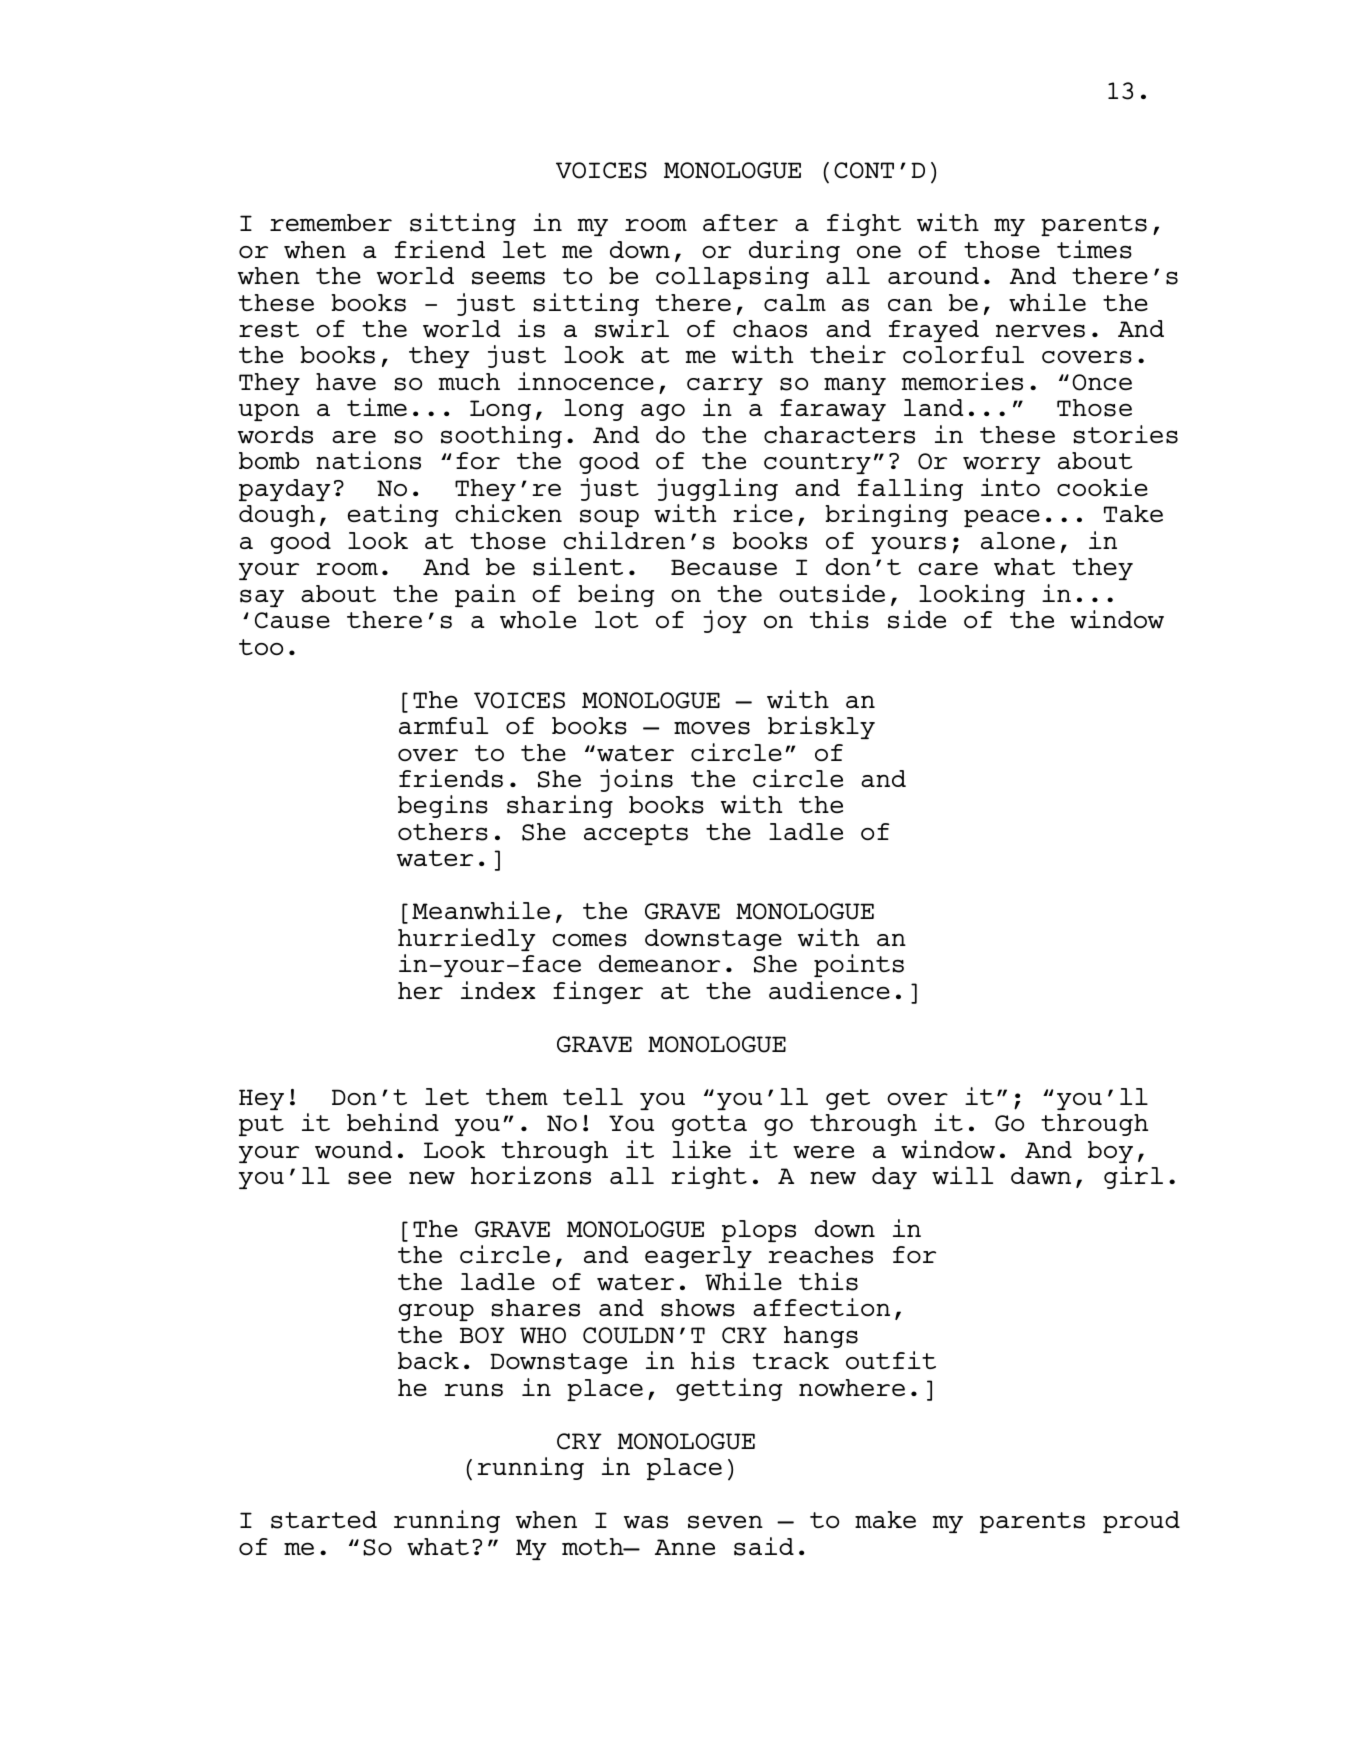 The height and width of the screenshot is (1747, 1350). I want to click on collapsing, so click(732, 277).
